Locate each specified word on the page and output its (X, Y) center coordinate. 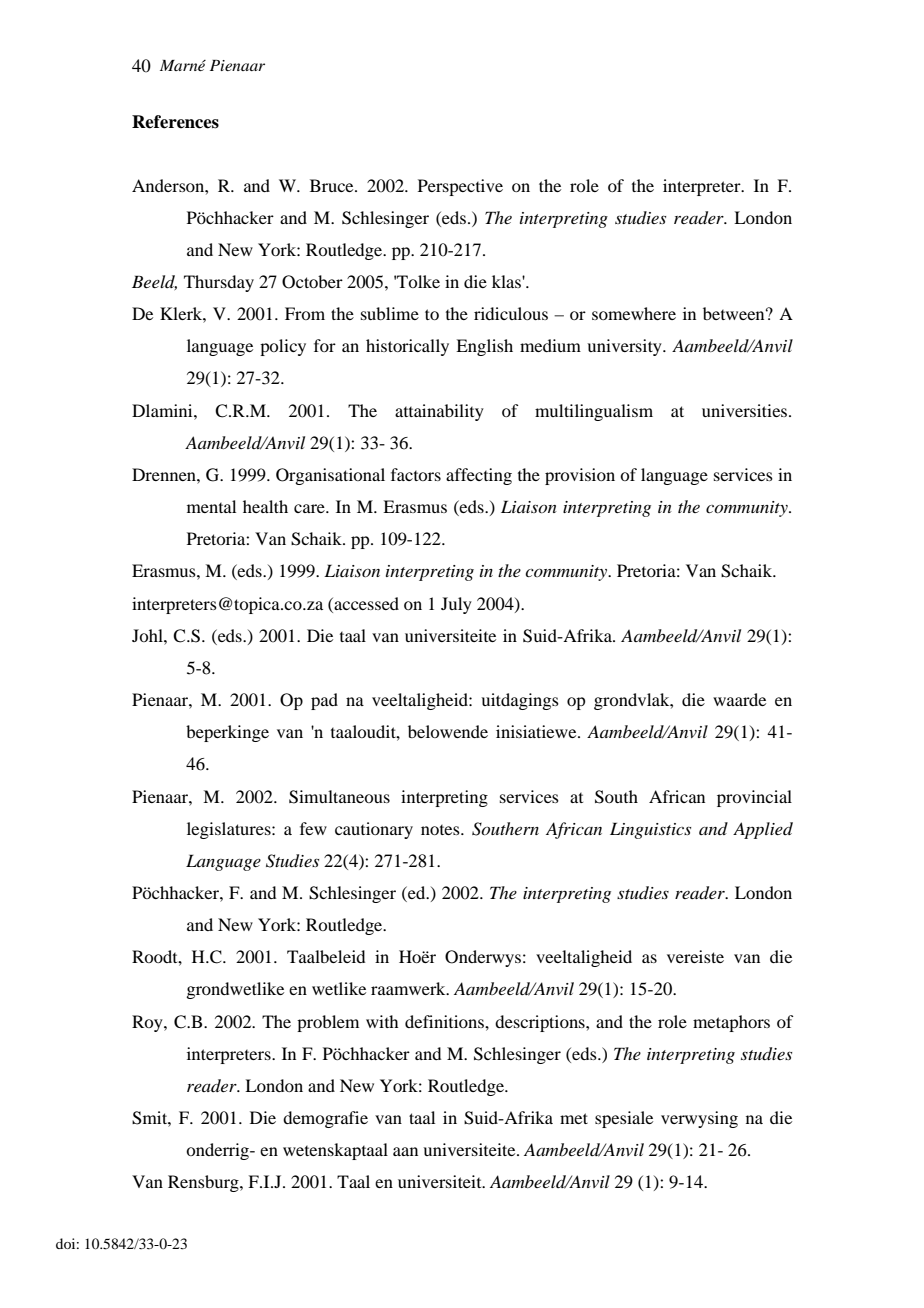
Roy (148, 1023)
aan (405, 1151)
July (456, 605)
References (175, 122)
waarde (739, 699)
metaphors (731, 1023)
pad (324, 701)
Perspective (460, 187)
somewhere (634, 313)
